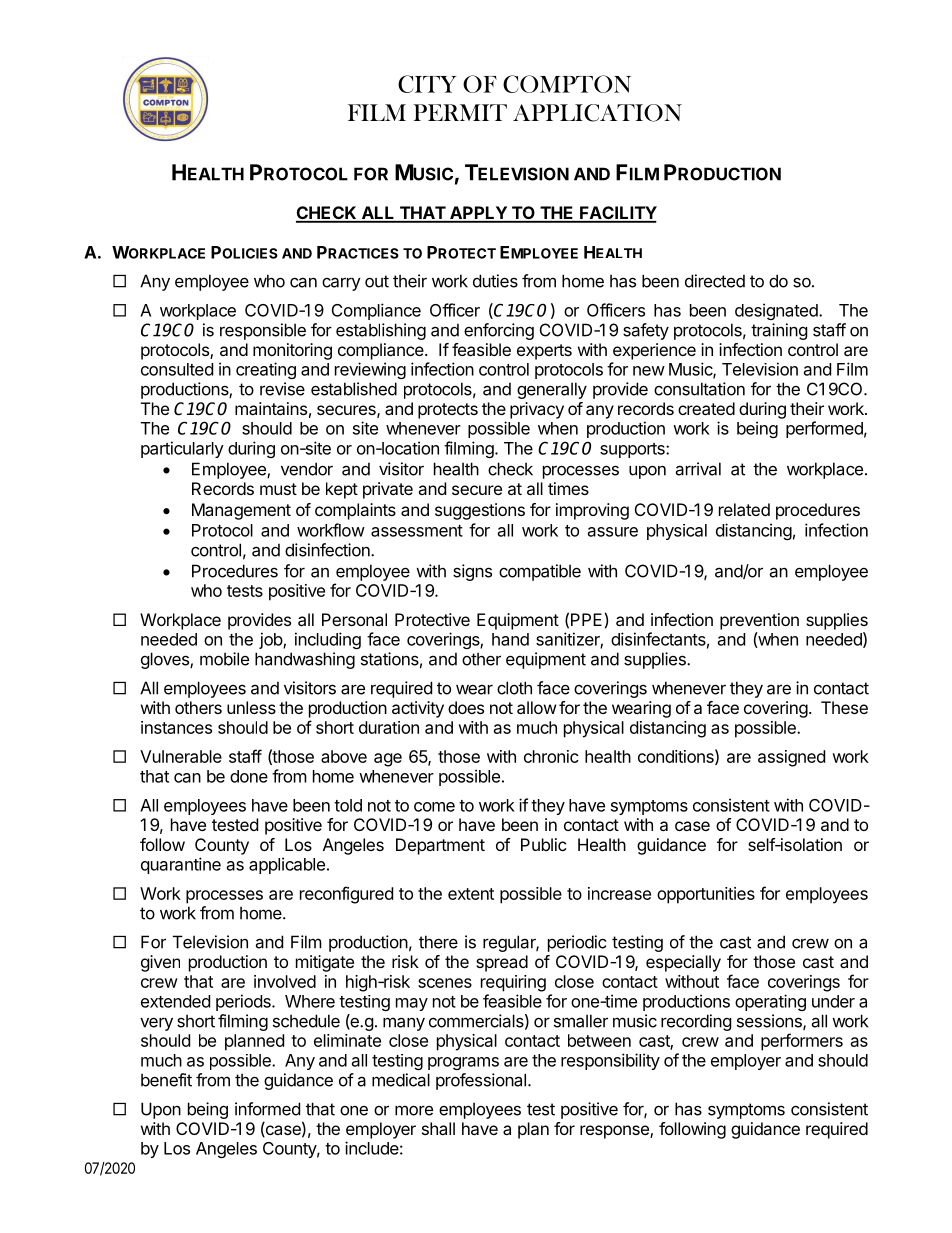 This screenshot has height=1233, width=952. Describe the element at coordinates (267, 1109) in the screenshot. I see `informed` at that location.
